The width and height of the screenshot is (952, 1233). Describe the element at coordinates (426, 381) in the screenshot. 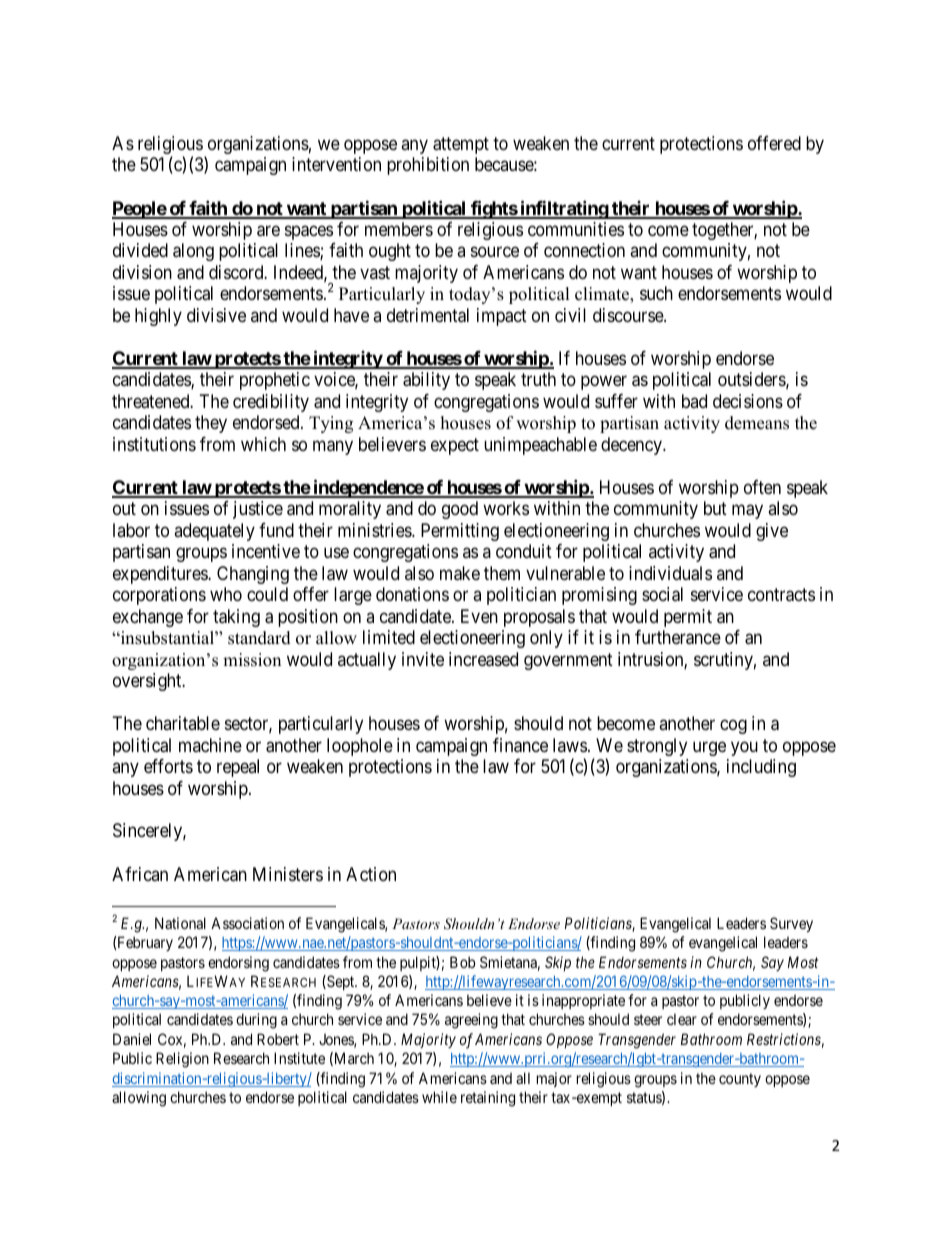

I see `ability` at that location.
